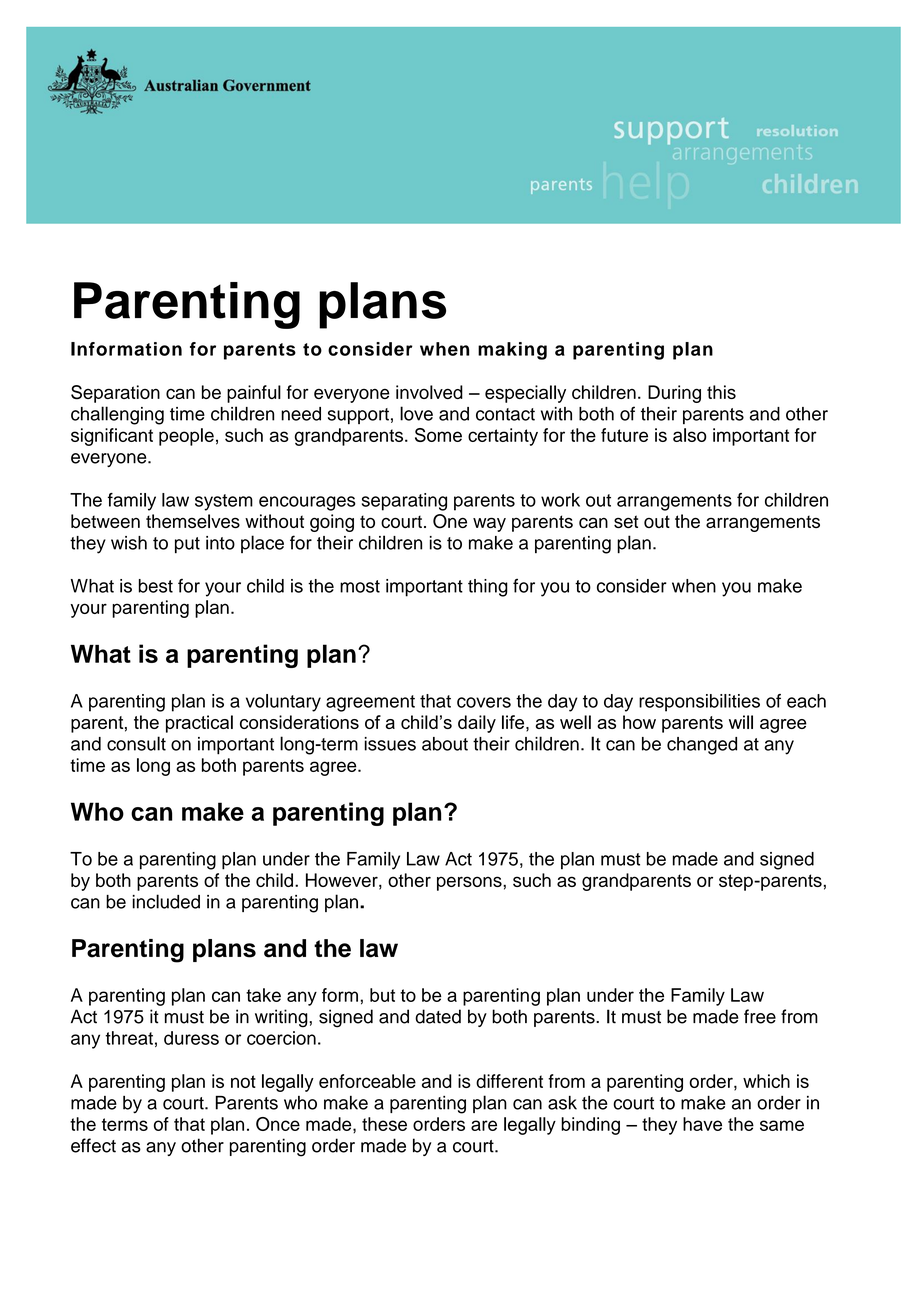 Image resolution: width=924 pixels, height=1308 pixels. I want to click on this, so click(721, 392).
